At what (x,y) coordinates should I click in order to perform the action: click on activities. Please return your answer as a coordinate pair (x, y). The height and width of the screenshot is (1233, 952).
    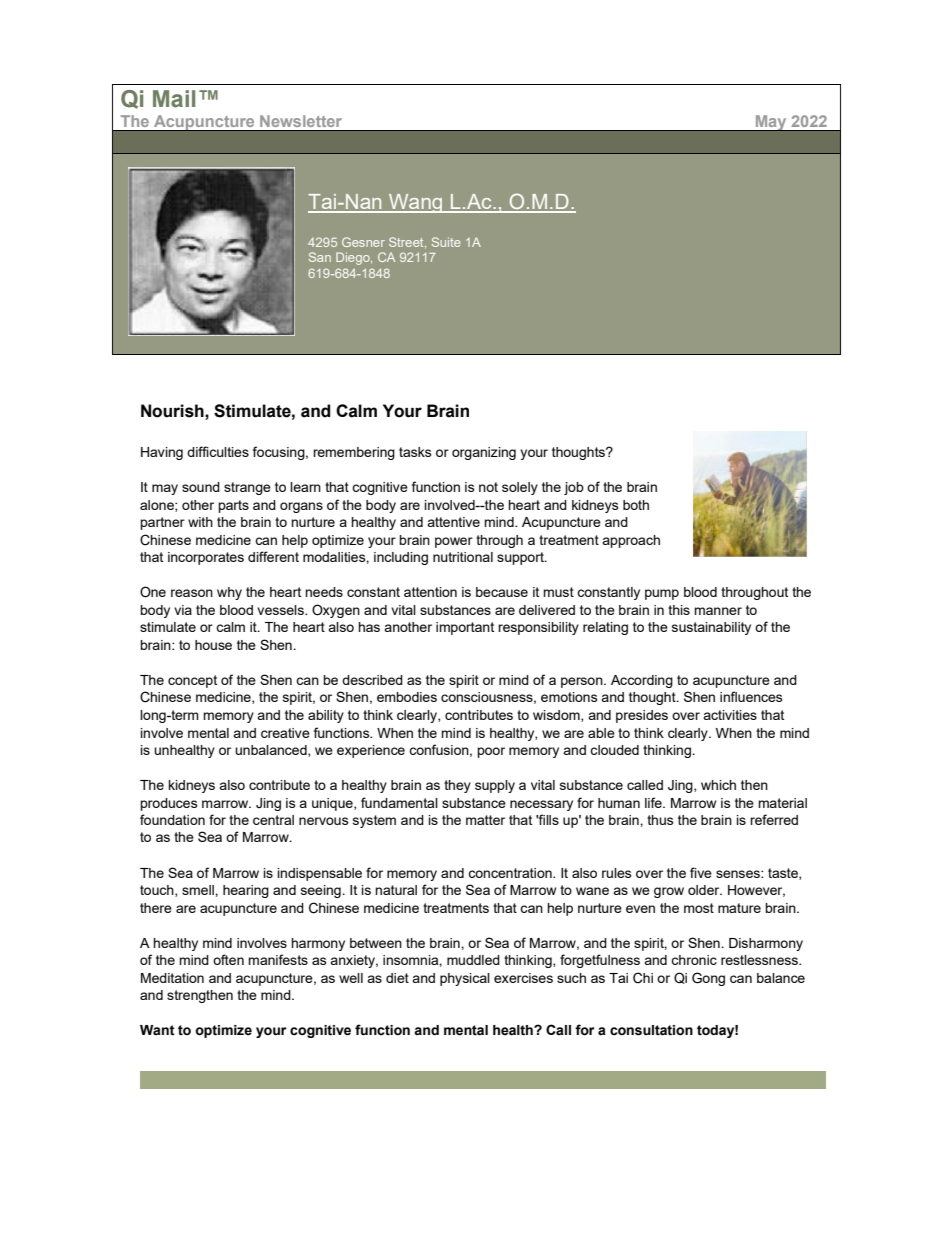
    Looking at the image, I should click on (730, 715).
